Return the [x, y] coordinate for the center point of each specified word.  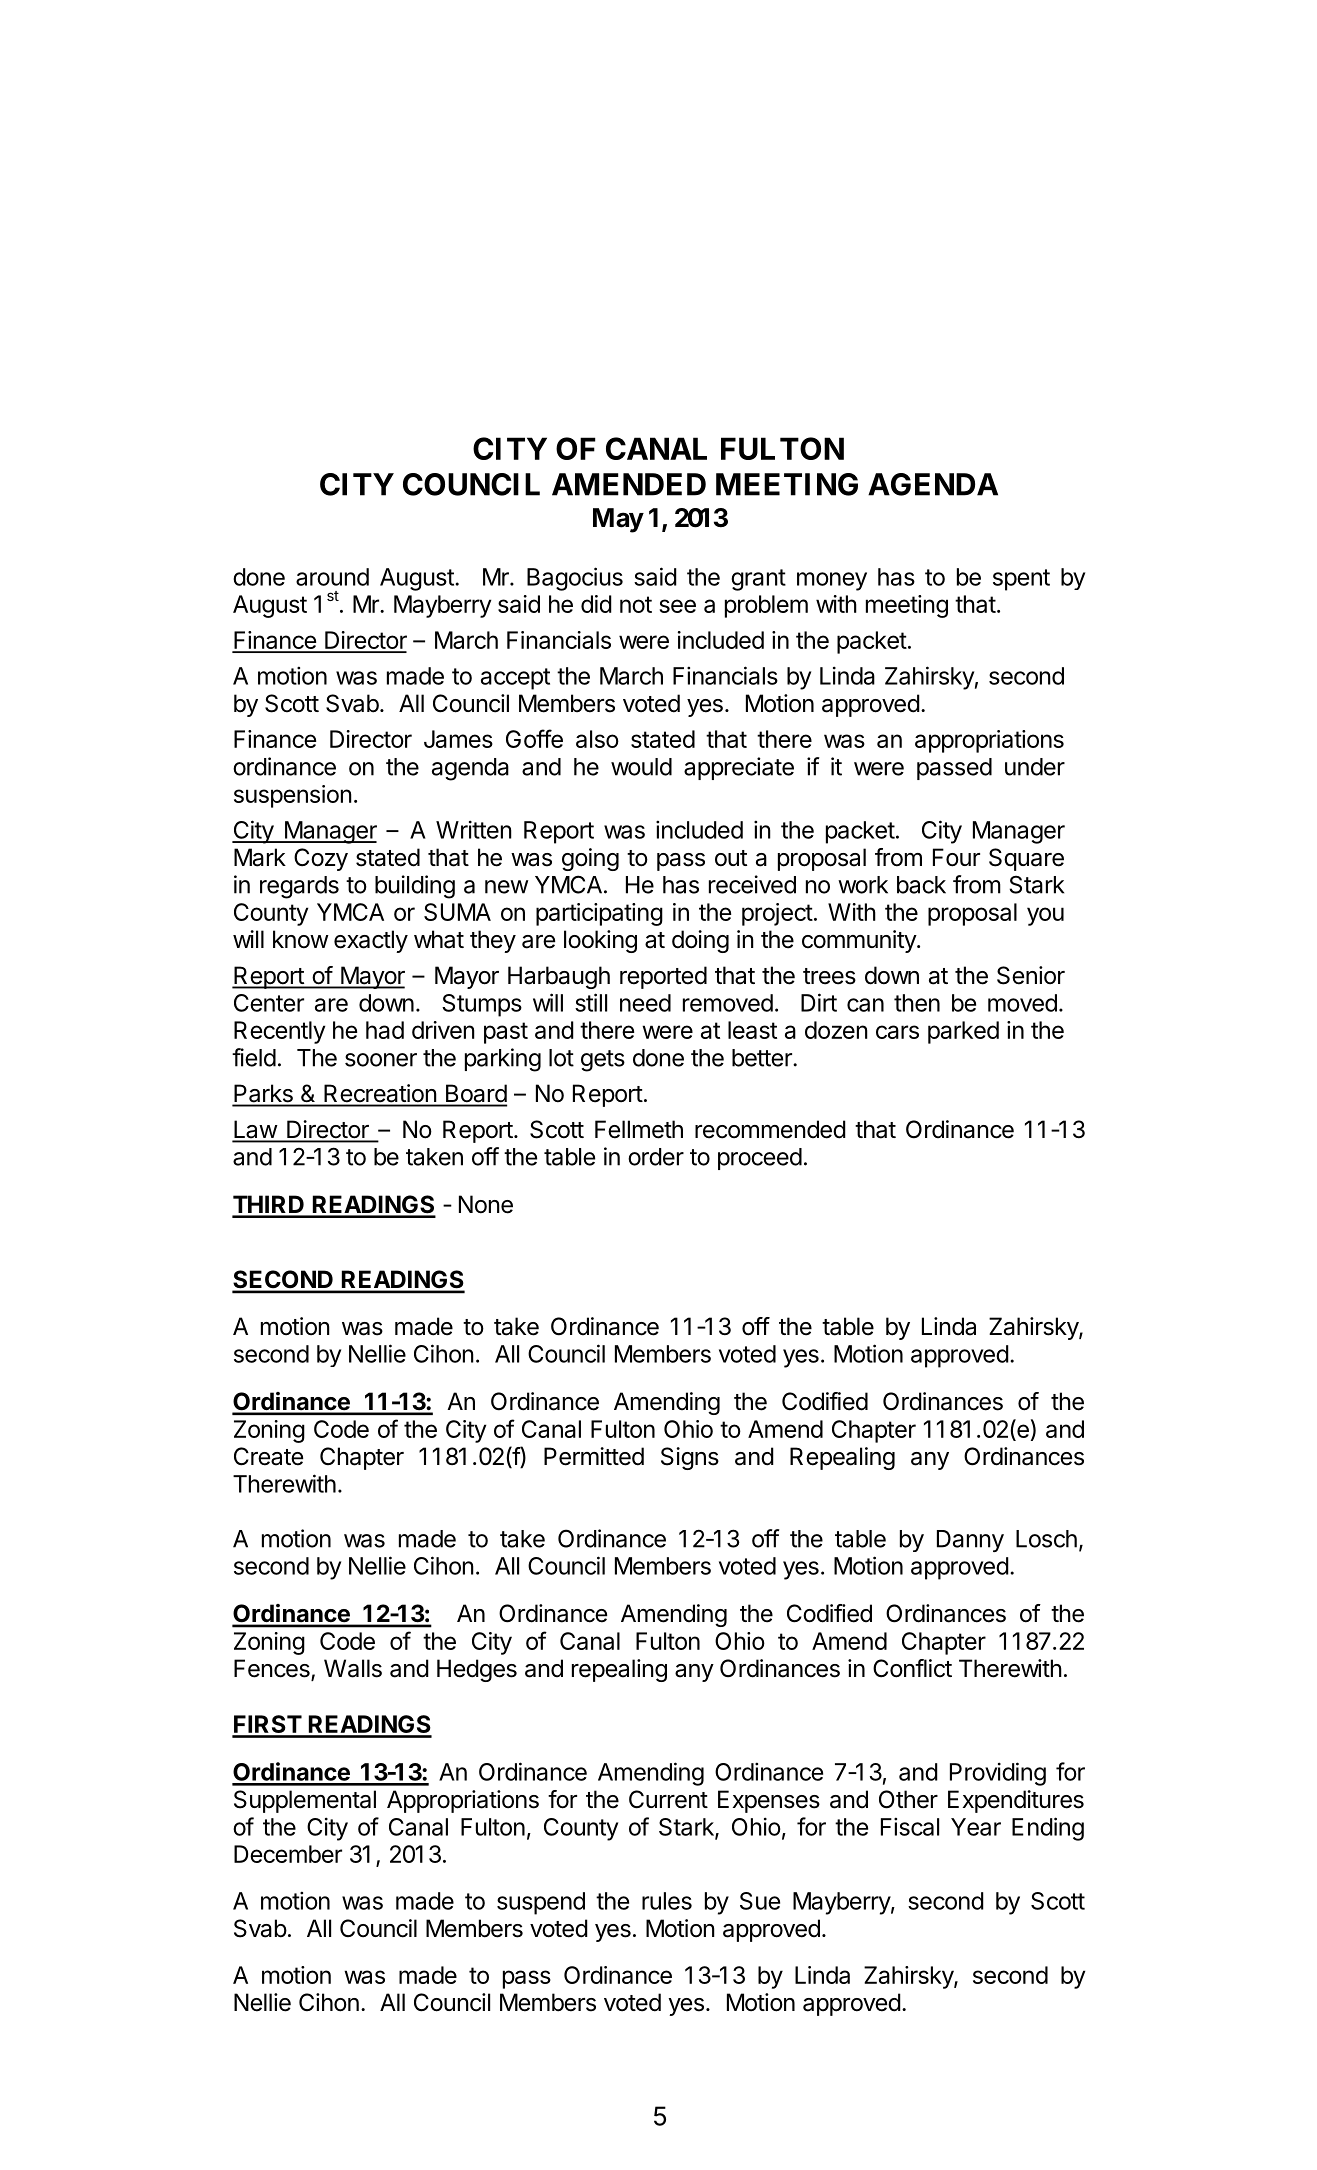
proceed [760, 1159]
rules [667, 1901]
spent [1021, 580]
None [486, 1204]
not [636, 604]
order [656, 1157]
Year [976, 1827]
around [332, 577]
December [288, 1854]
